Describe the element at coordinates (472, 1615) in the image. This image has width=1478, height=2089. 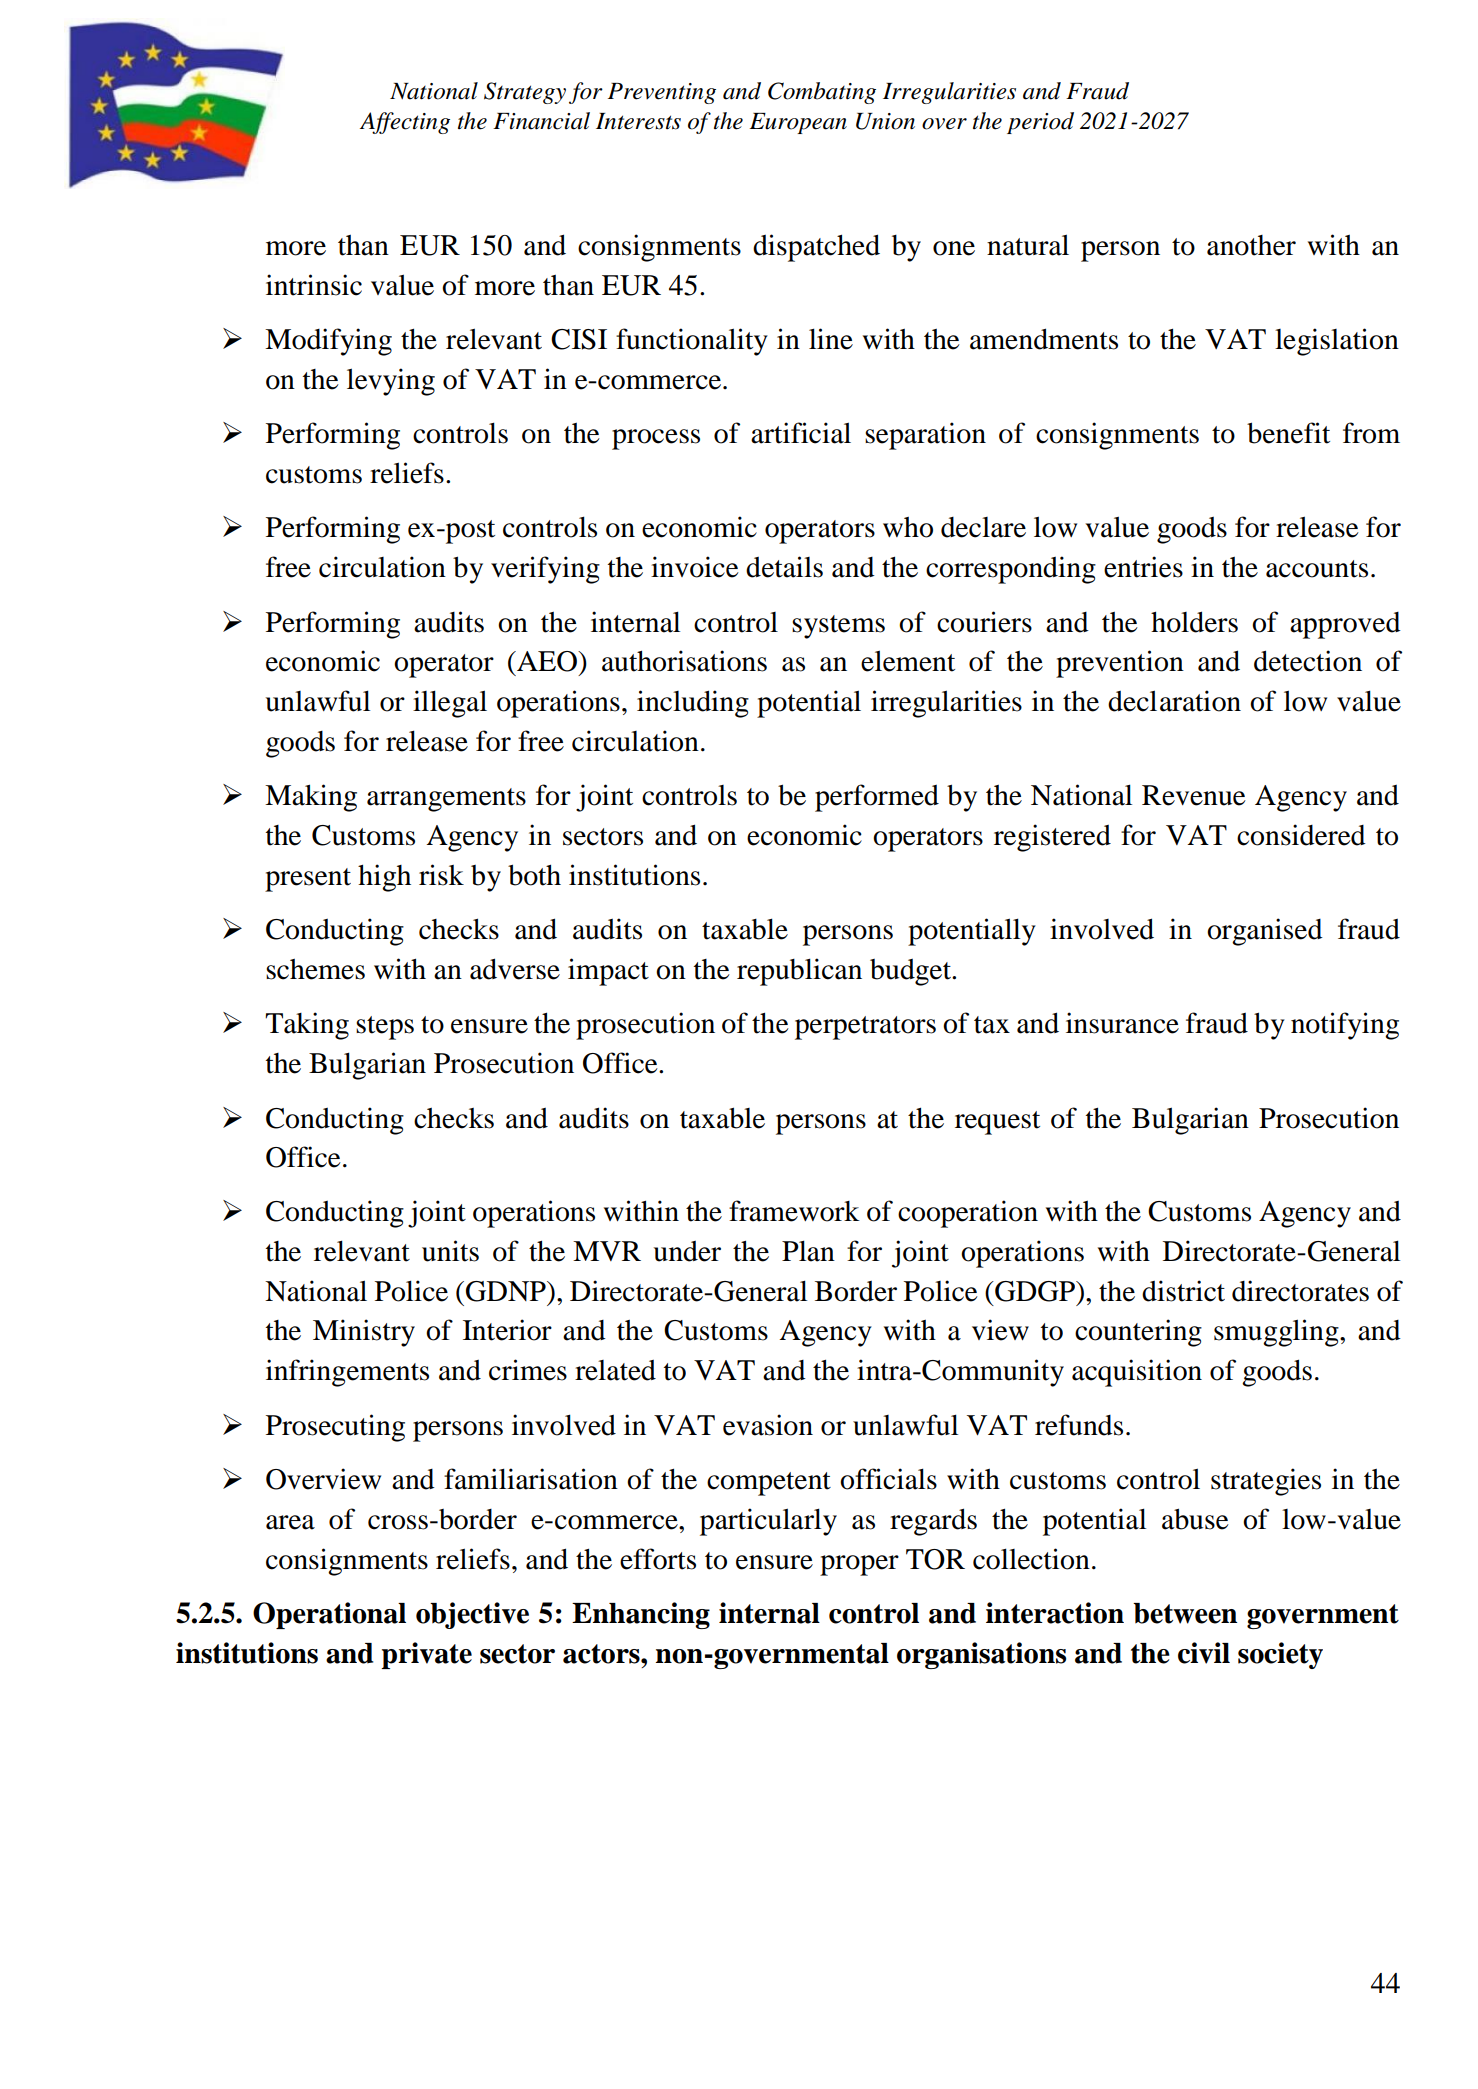
I see `objective` at that location.
